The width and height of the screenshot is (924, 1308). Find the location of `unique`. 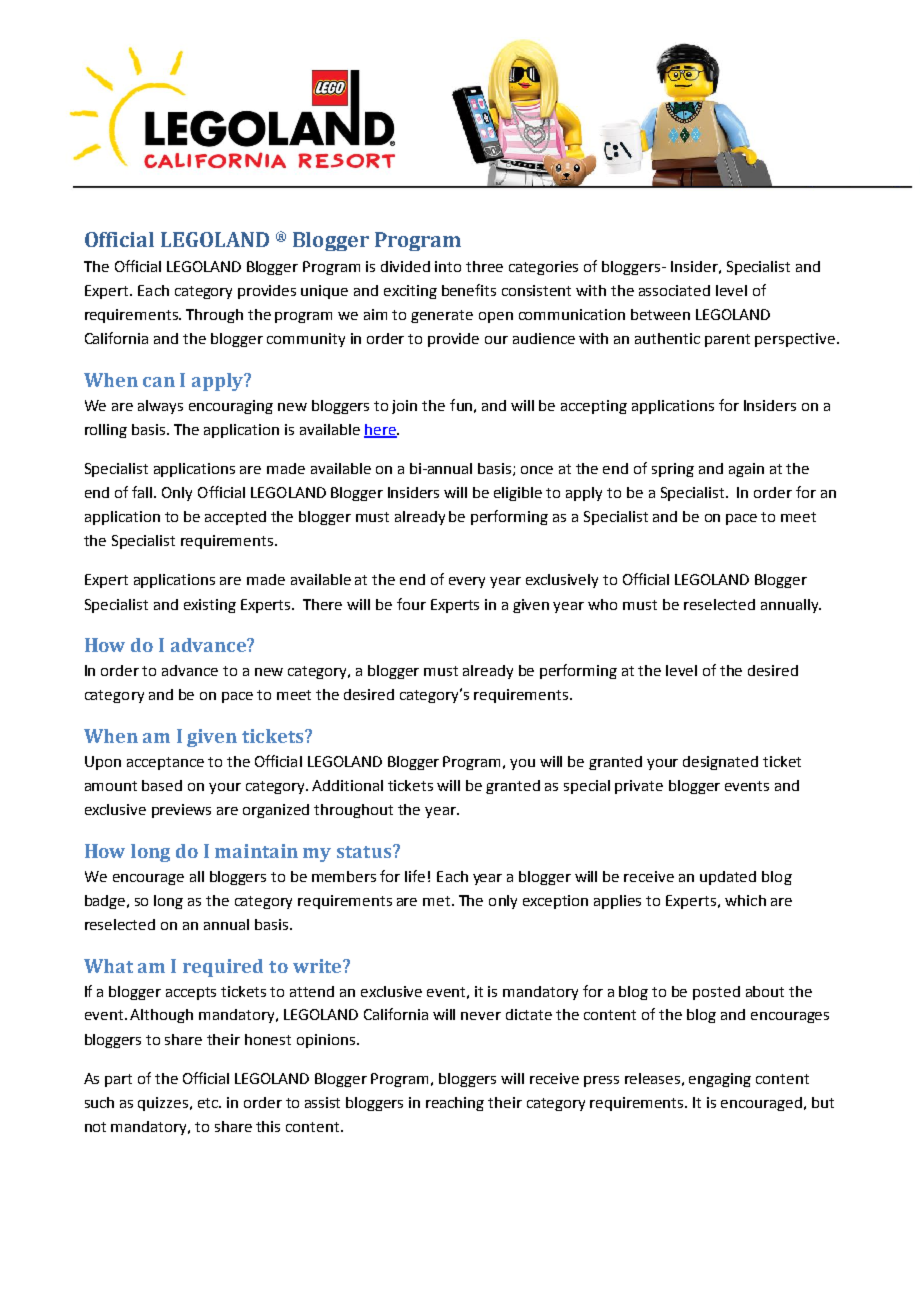

unique is located at coordinates (324, 292).
